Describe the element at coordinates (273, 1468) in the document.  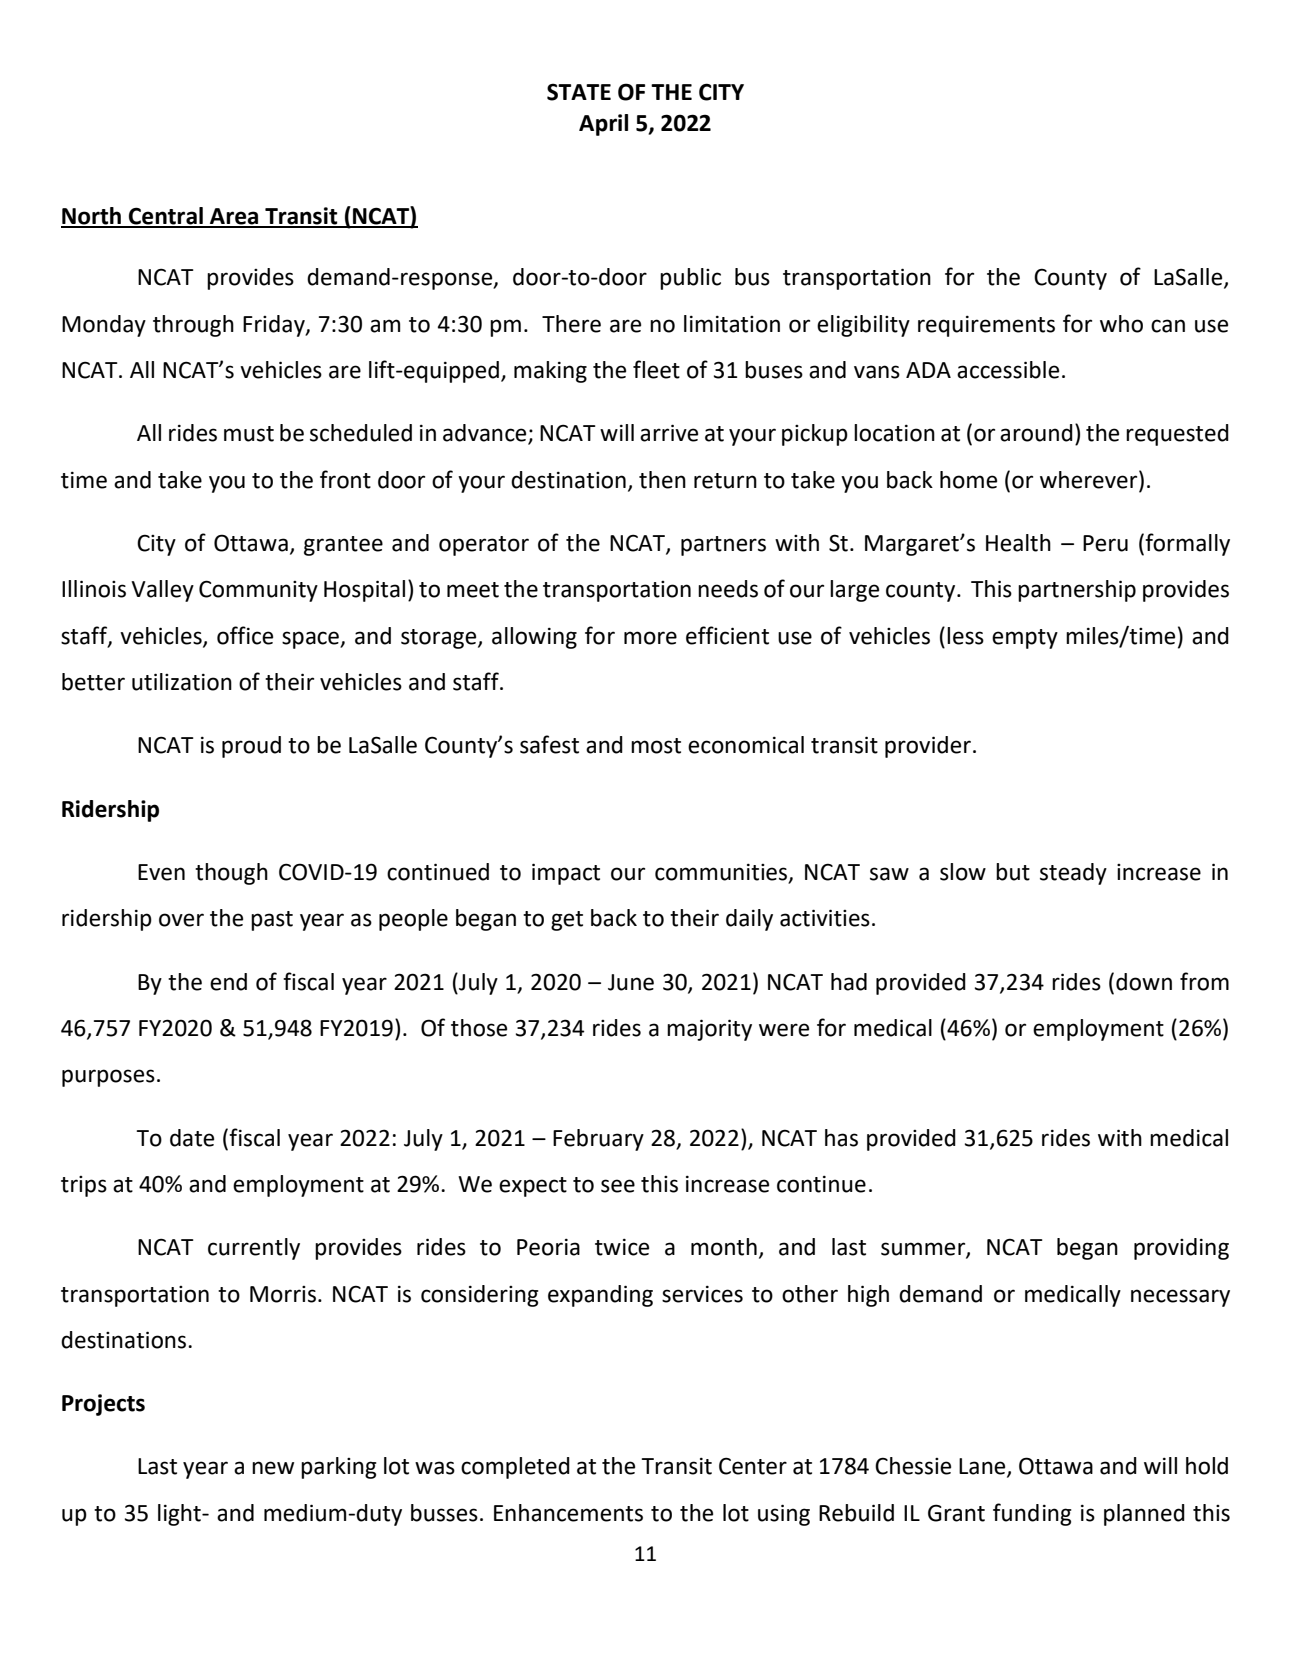
I see `new` at that location.
